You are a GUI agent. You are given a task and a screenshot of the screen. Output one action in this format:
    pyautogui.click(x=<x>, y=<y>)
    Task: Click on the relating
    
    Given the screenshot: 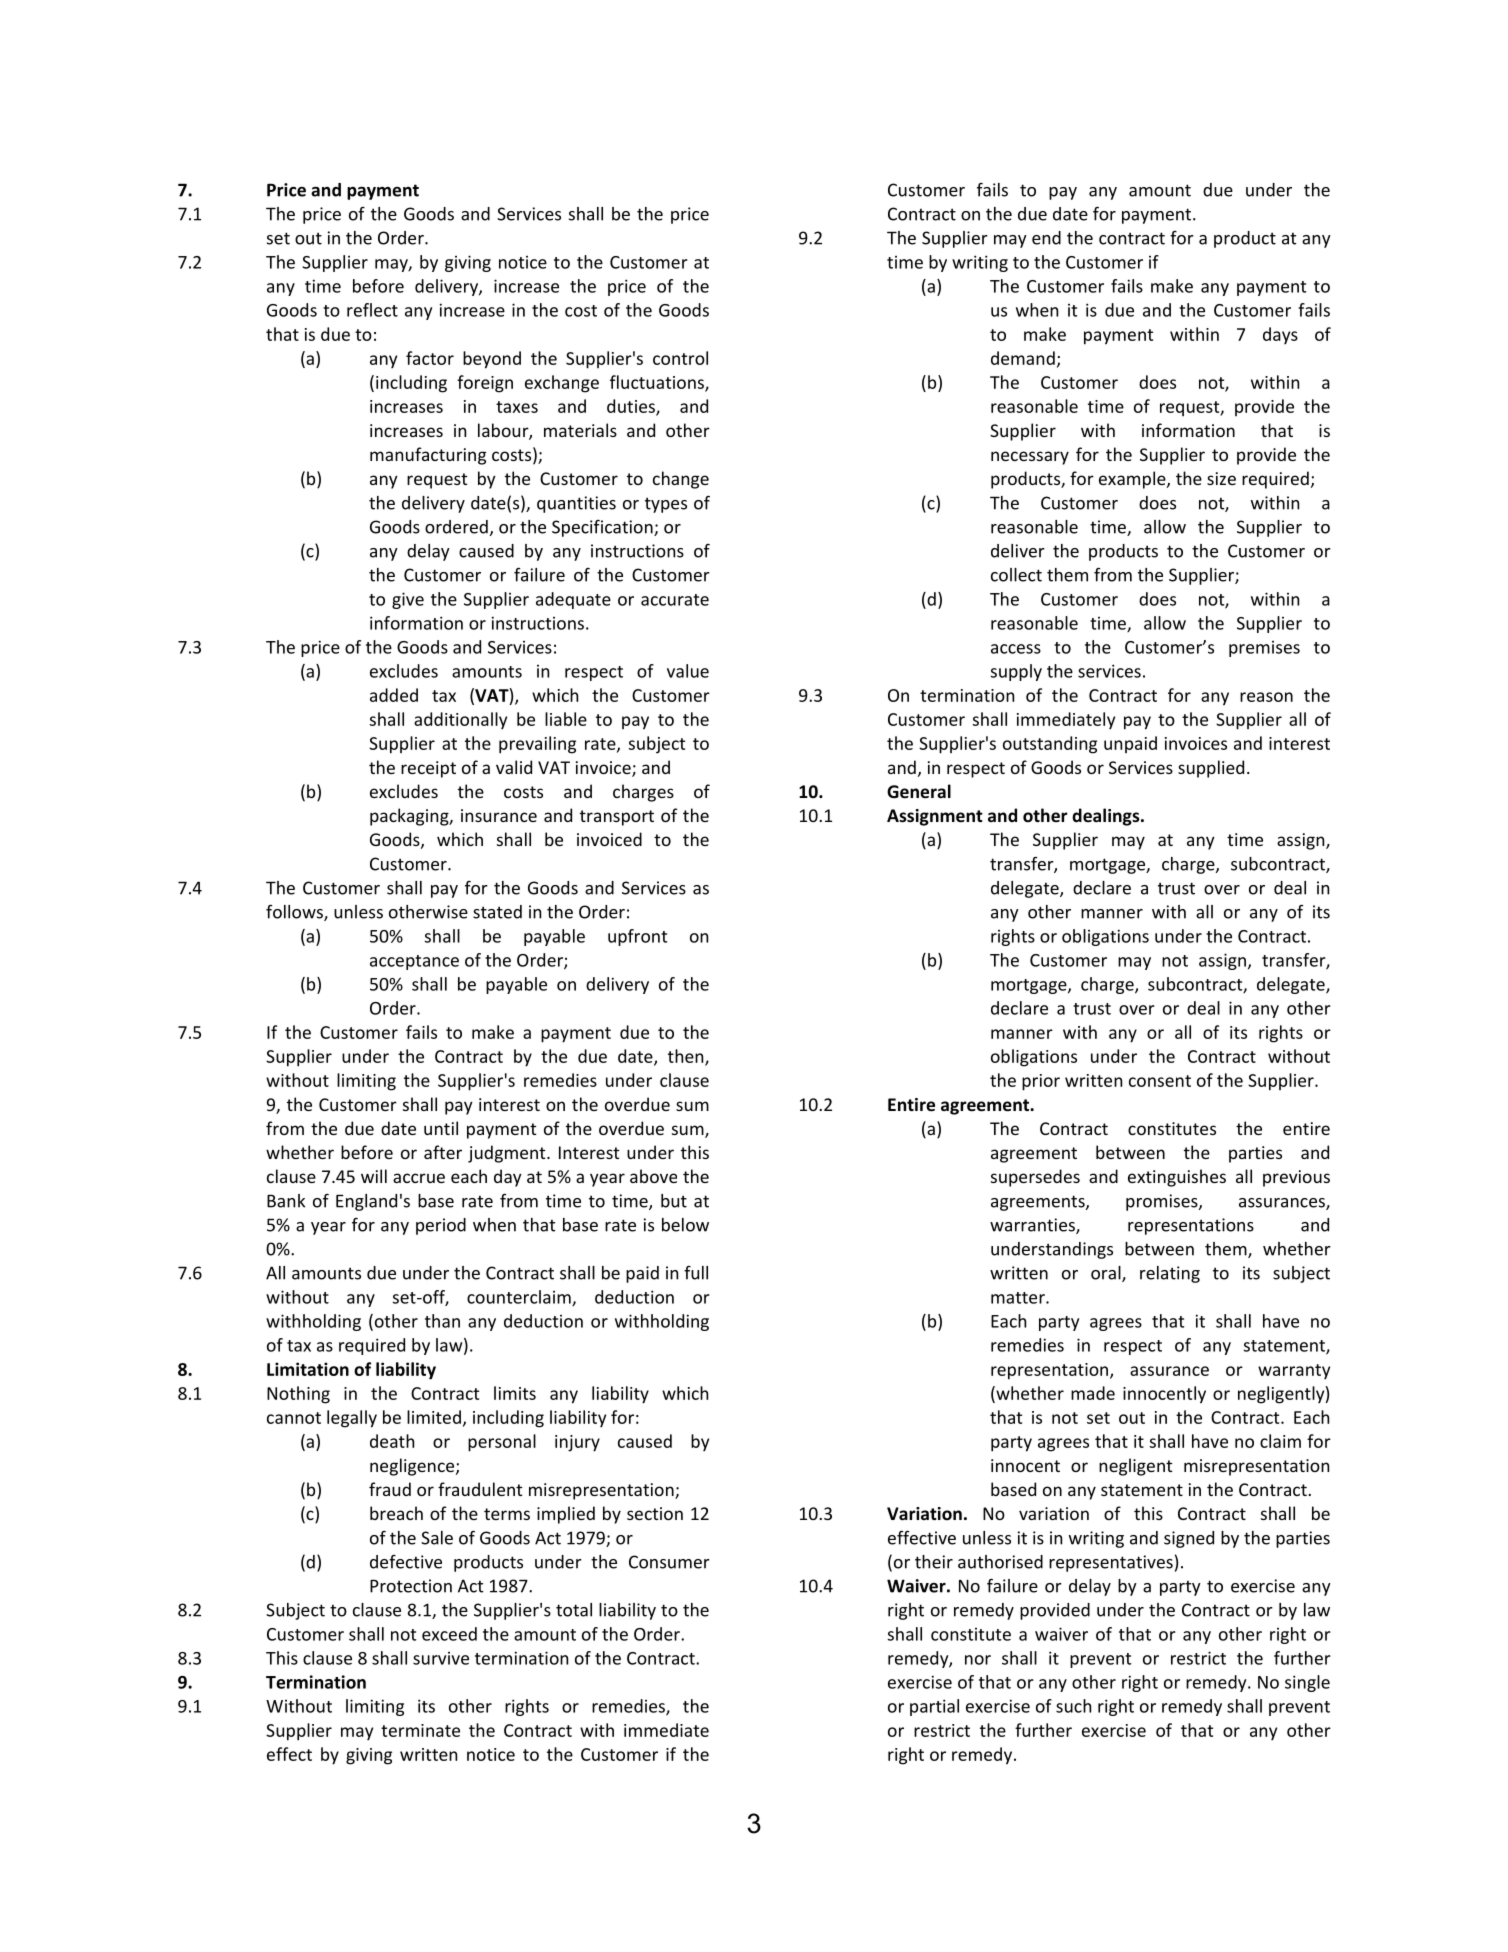 What is the action you would take?
    pyautogui.click(x=1170, y=1274)
